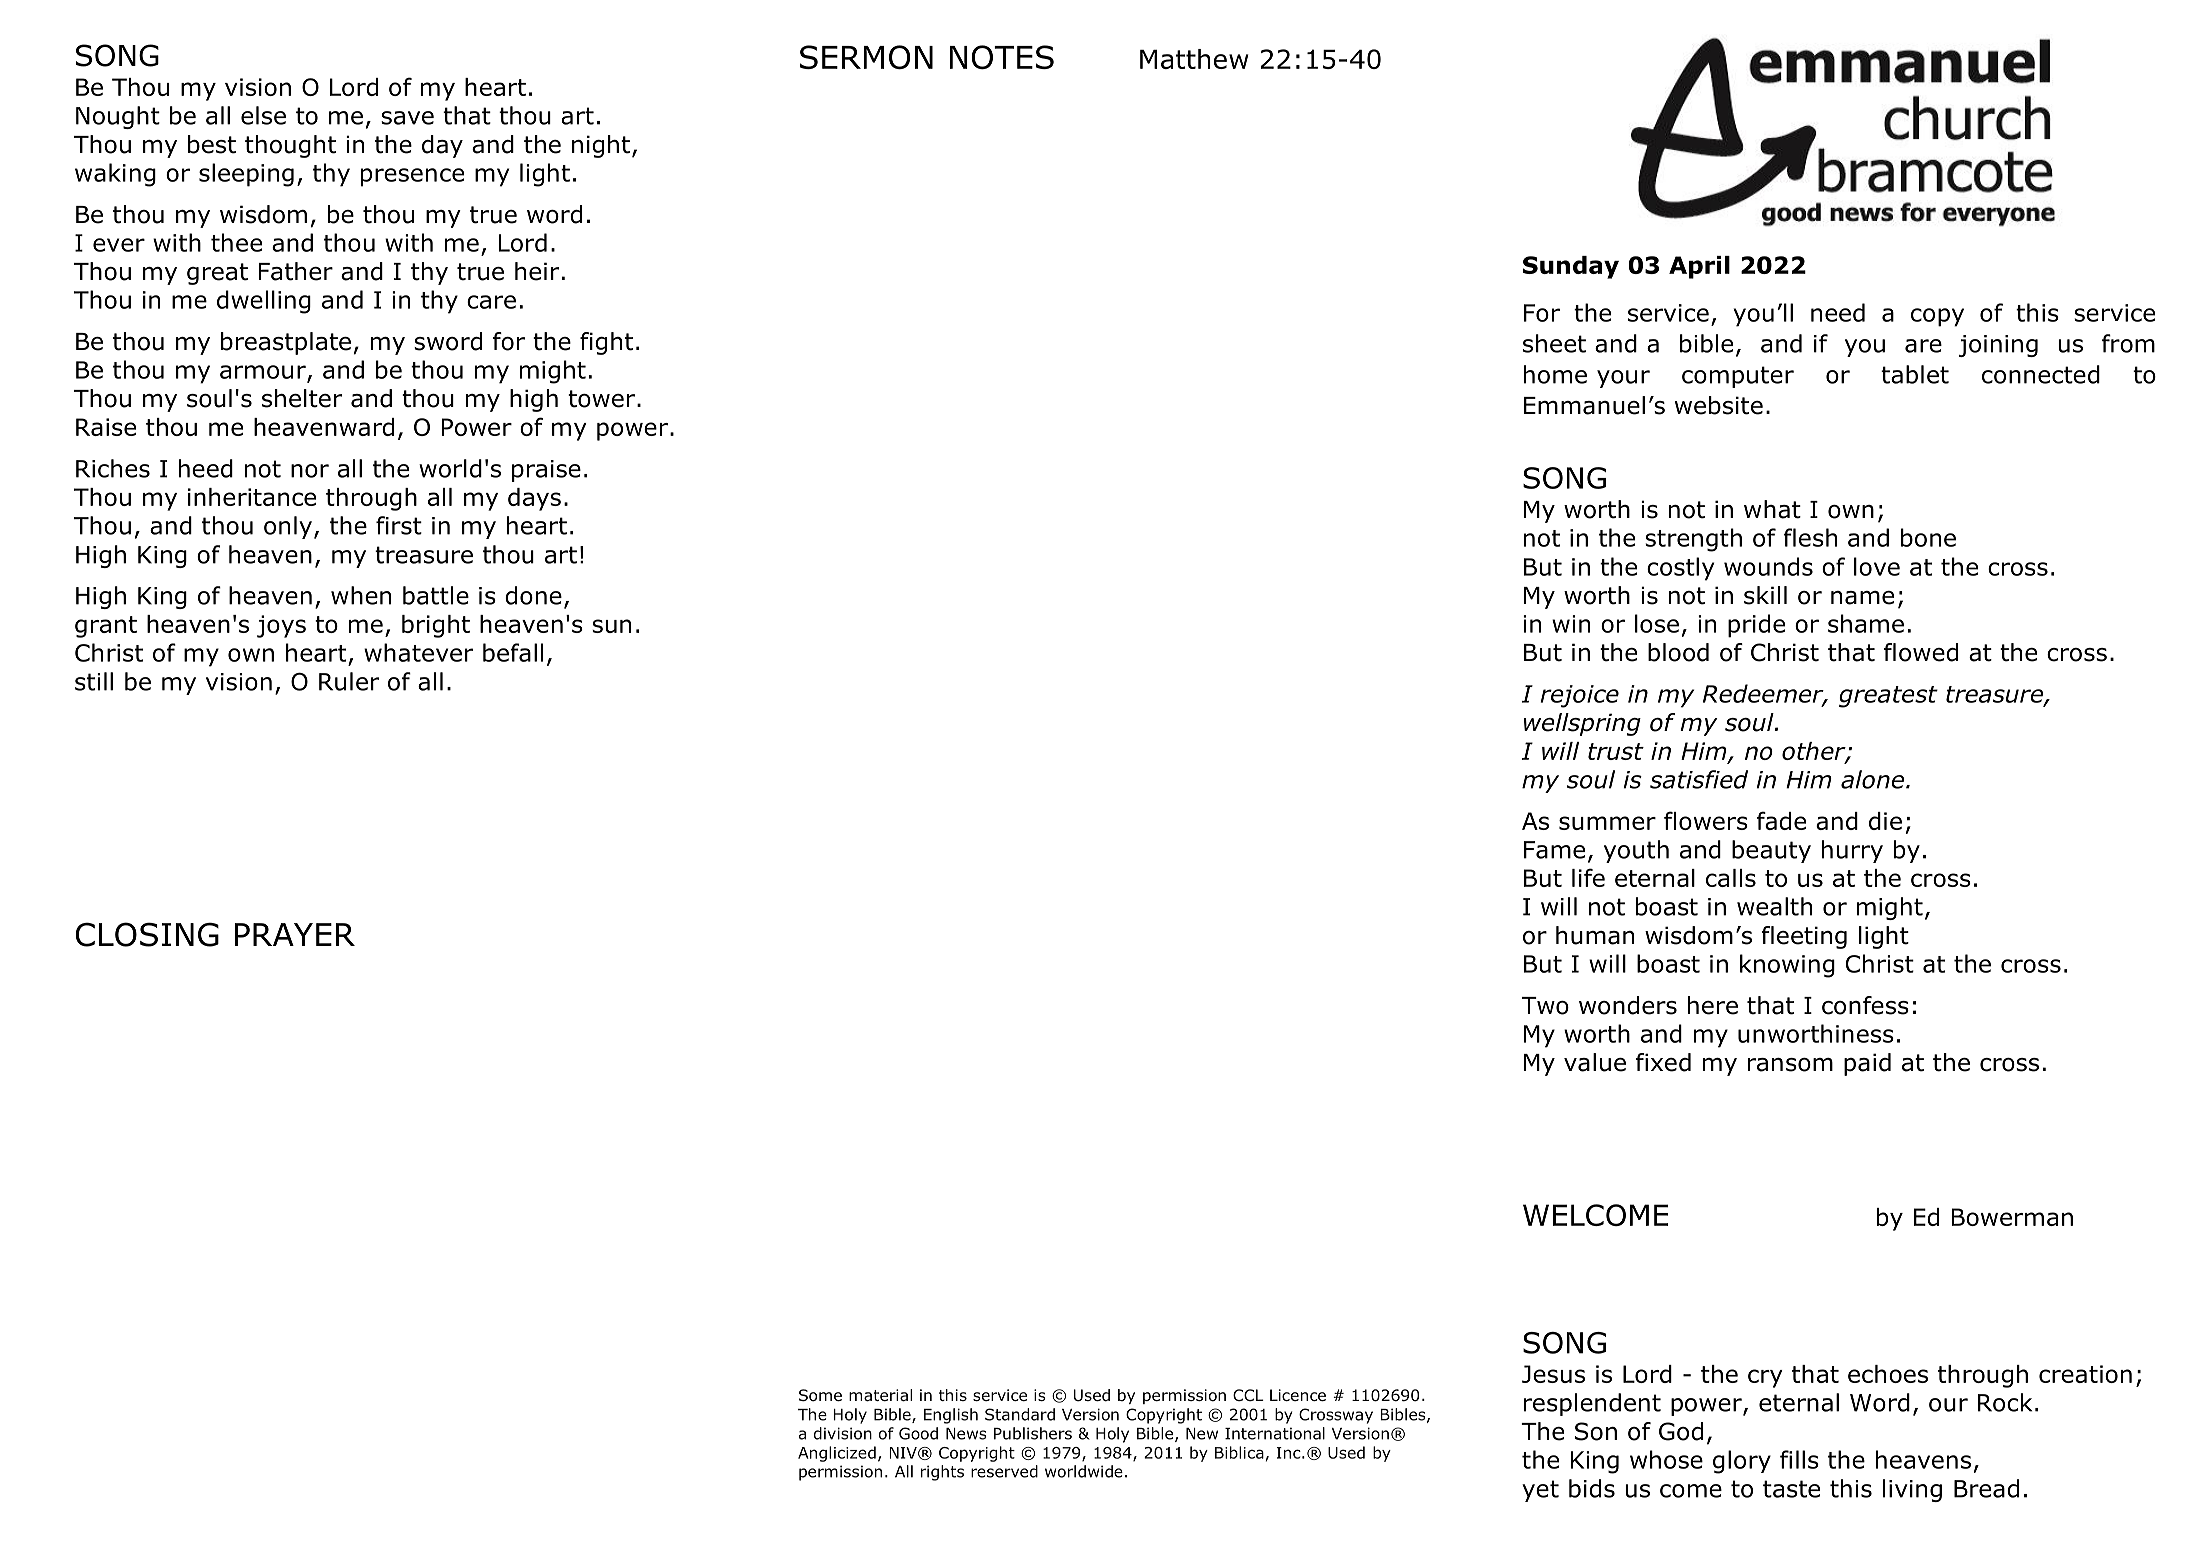 This document has width=2201, height=1557. I want to click on wellspring, so click(1582, 724).
